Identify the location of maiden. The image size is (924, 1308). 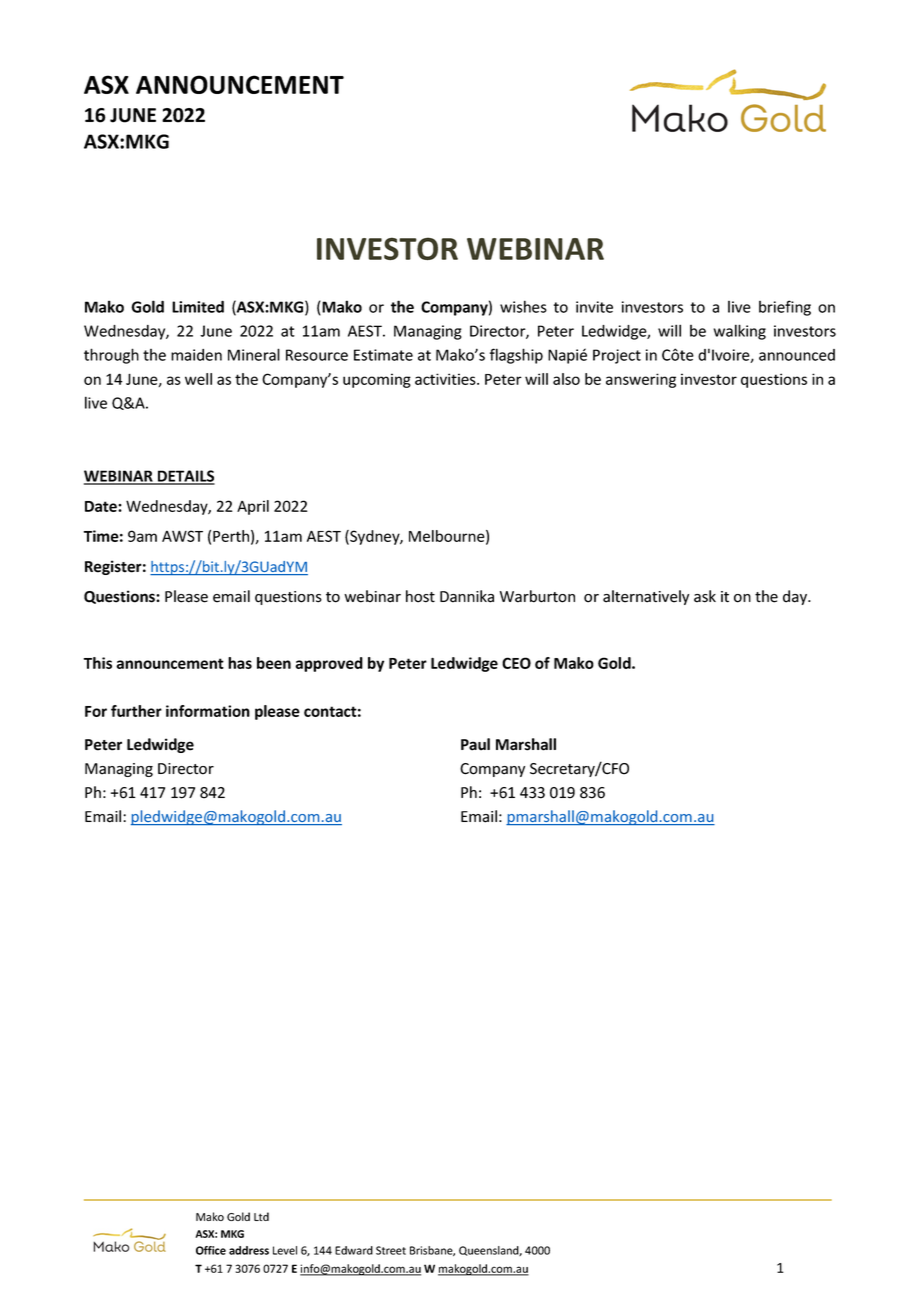
(196, 355).
